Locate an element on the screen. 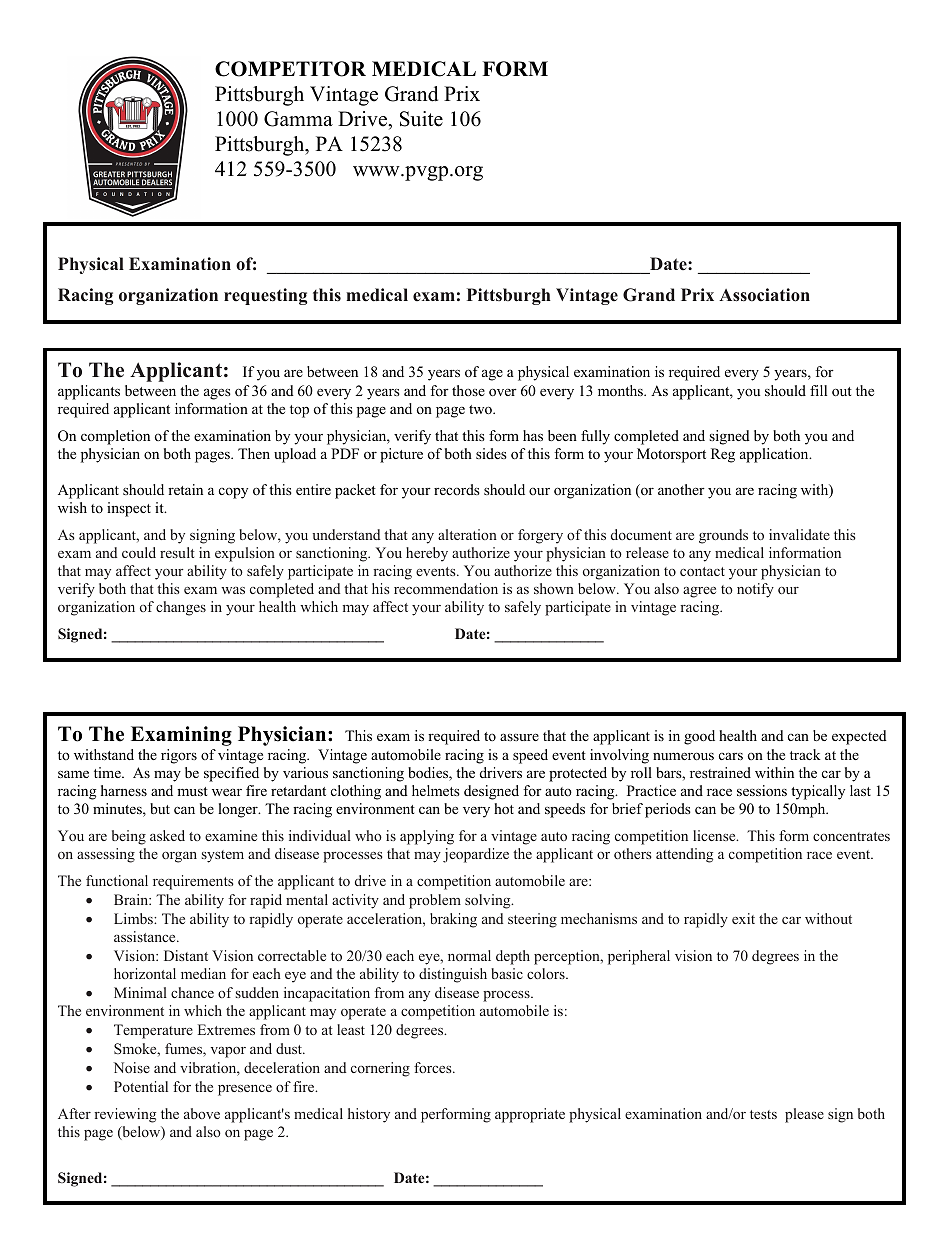  requesting is located at coordinates (265, 296).
